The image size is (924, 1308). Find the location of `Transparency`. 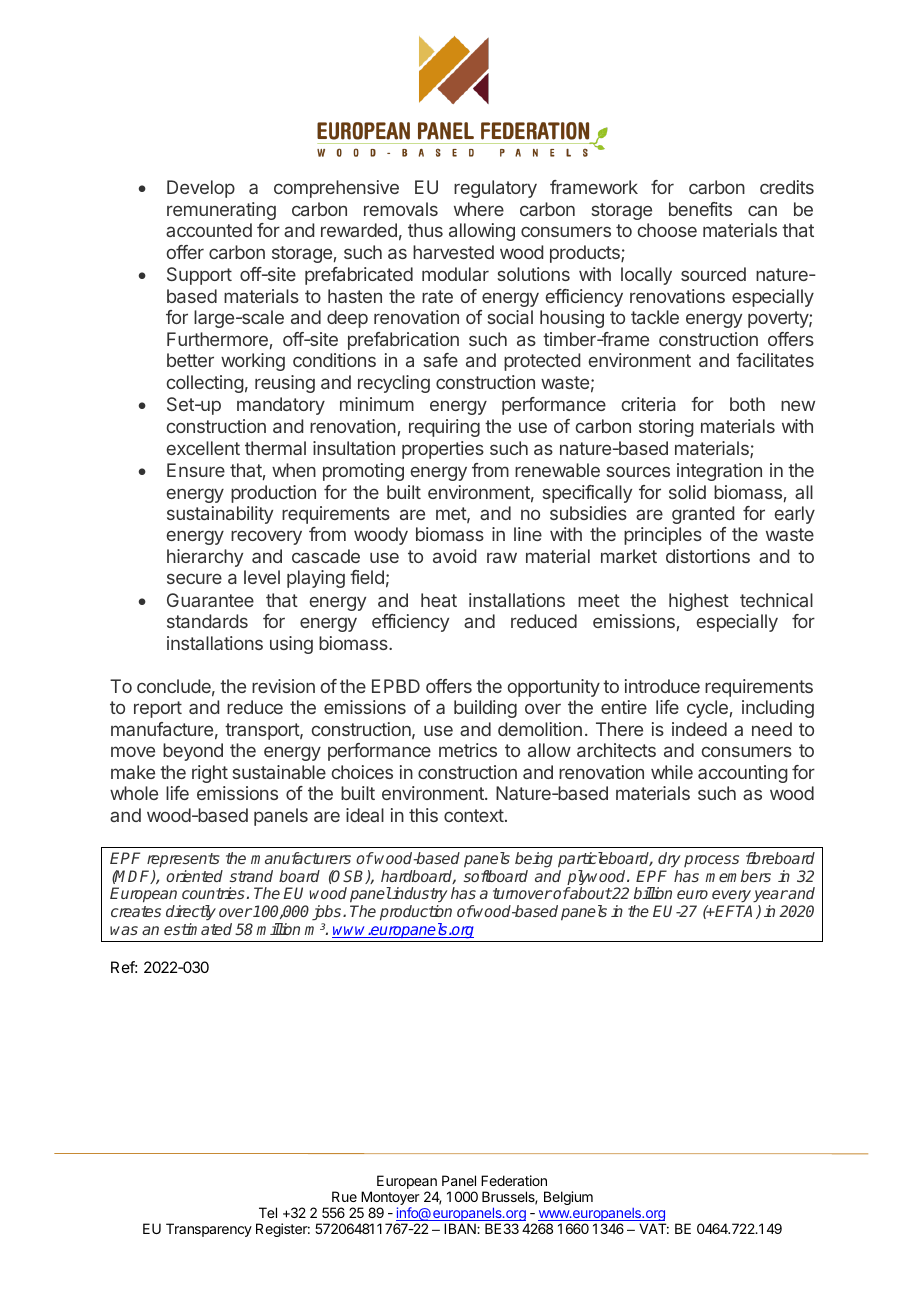

Transparency is located at coordinates (209, 1230).
